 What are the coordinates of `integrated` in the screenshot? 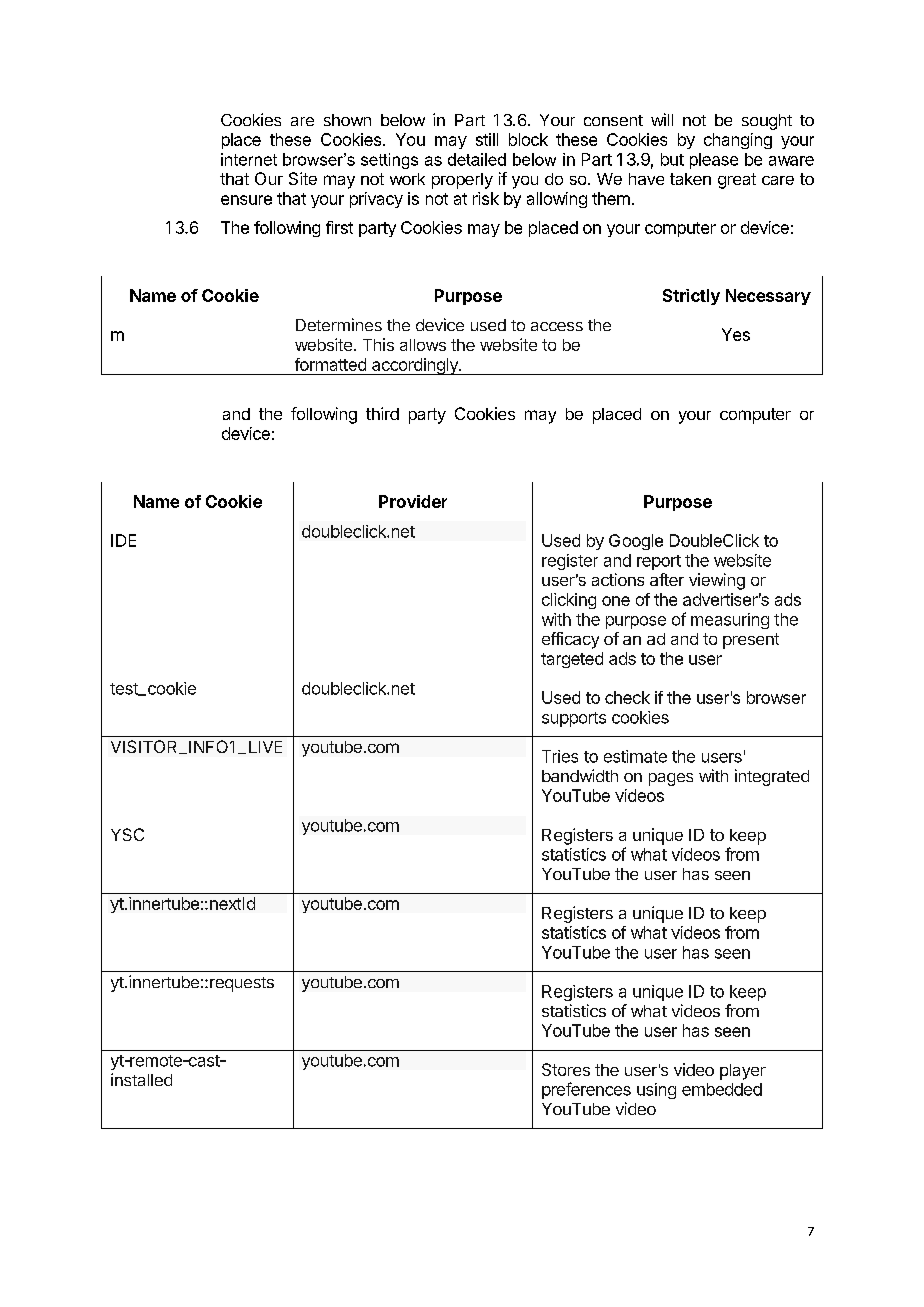 It's located at (772, 777).
